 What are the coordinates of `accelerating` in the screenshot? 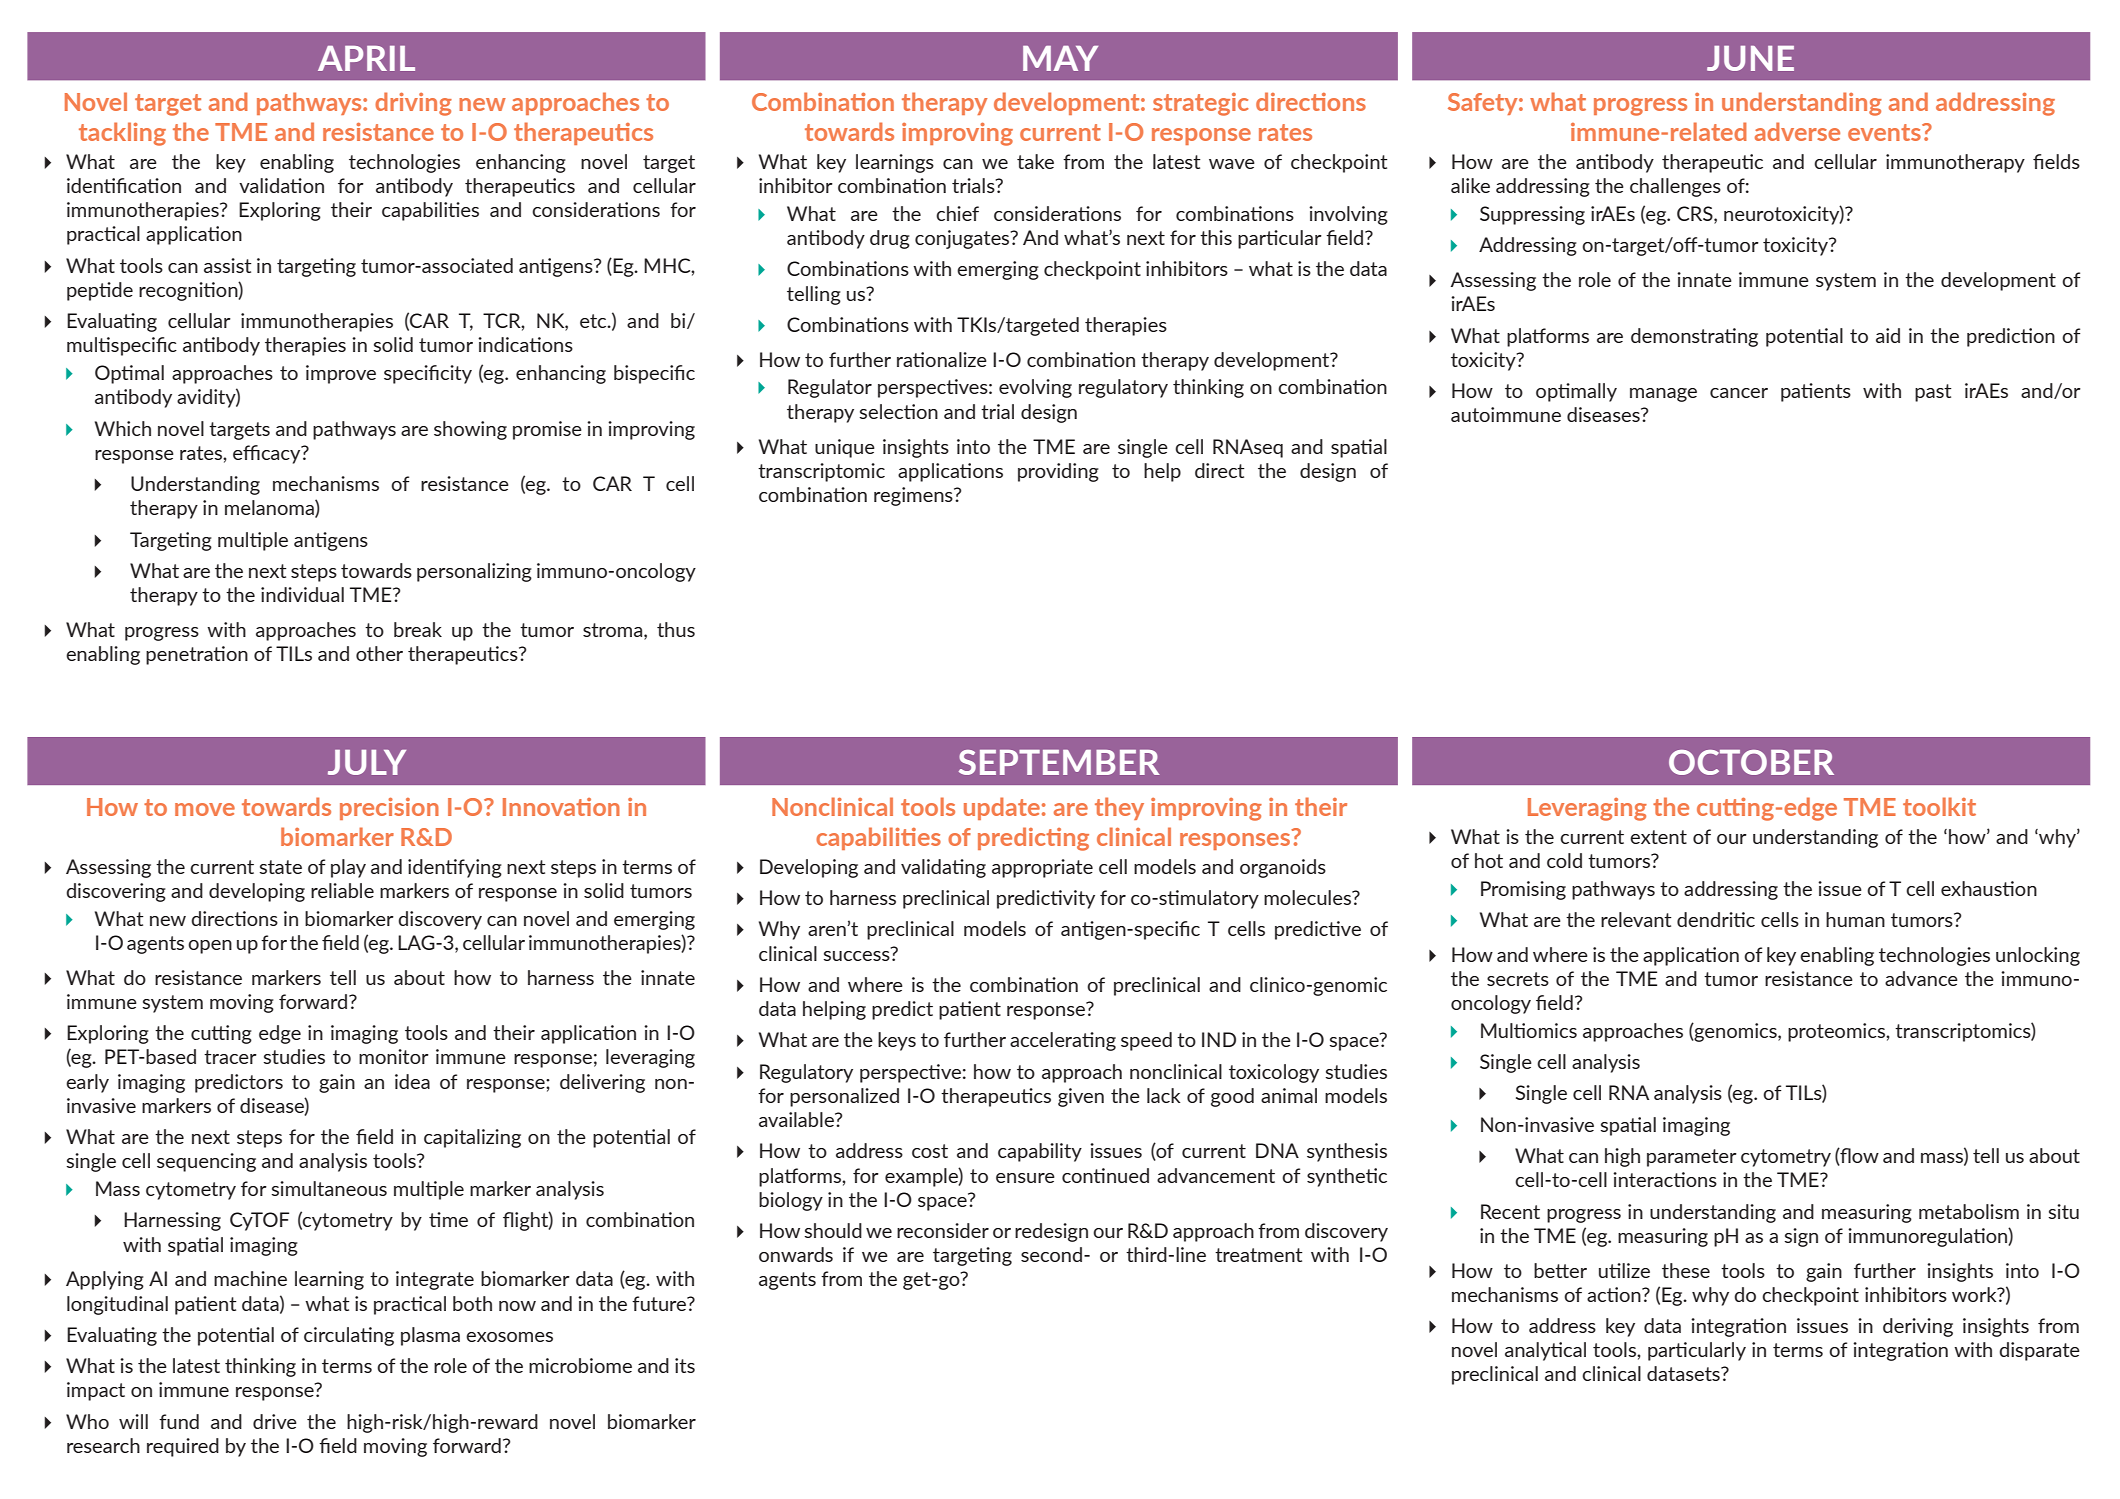 It's located at (1063, 1041).
